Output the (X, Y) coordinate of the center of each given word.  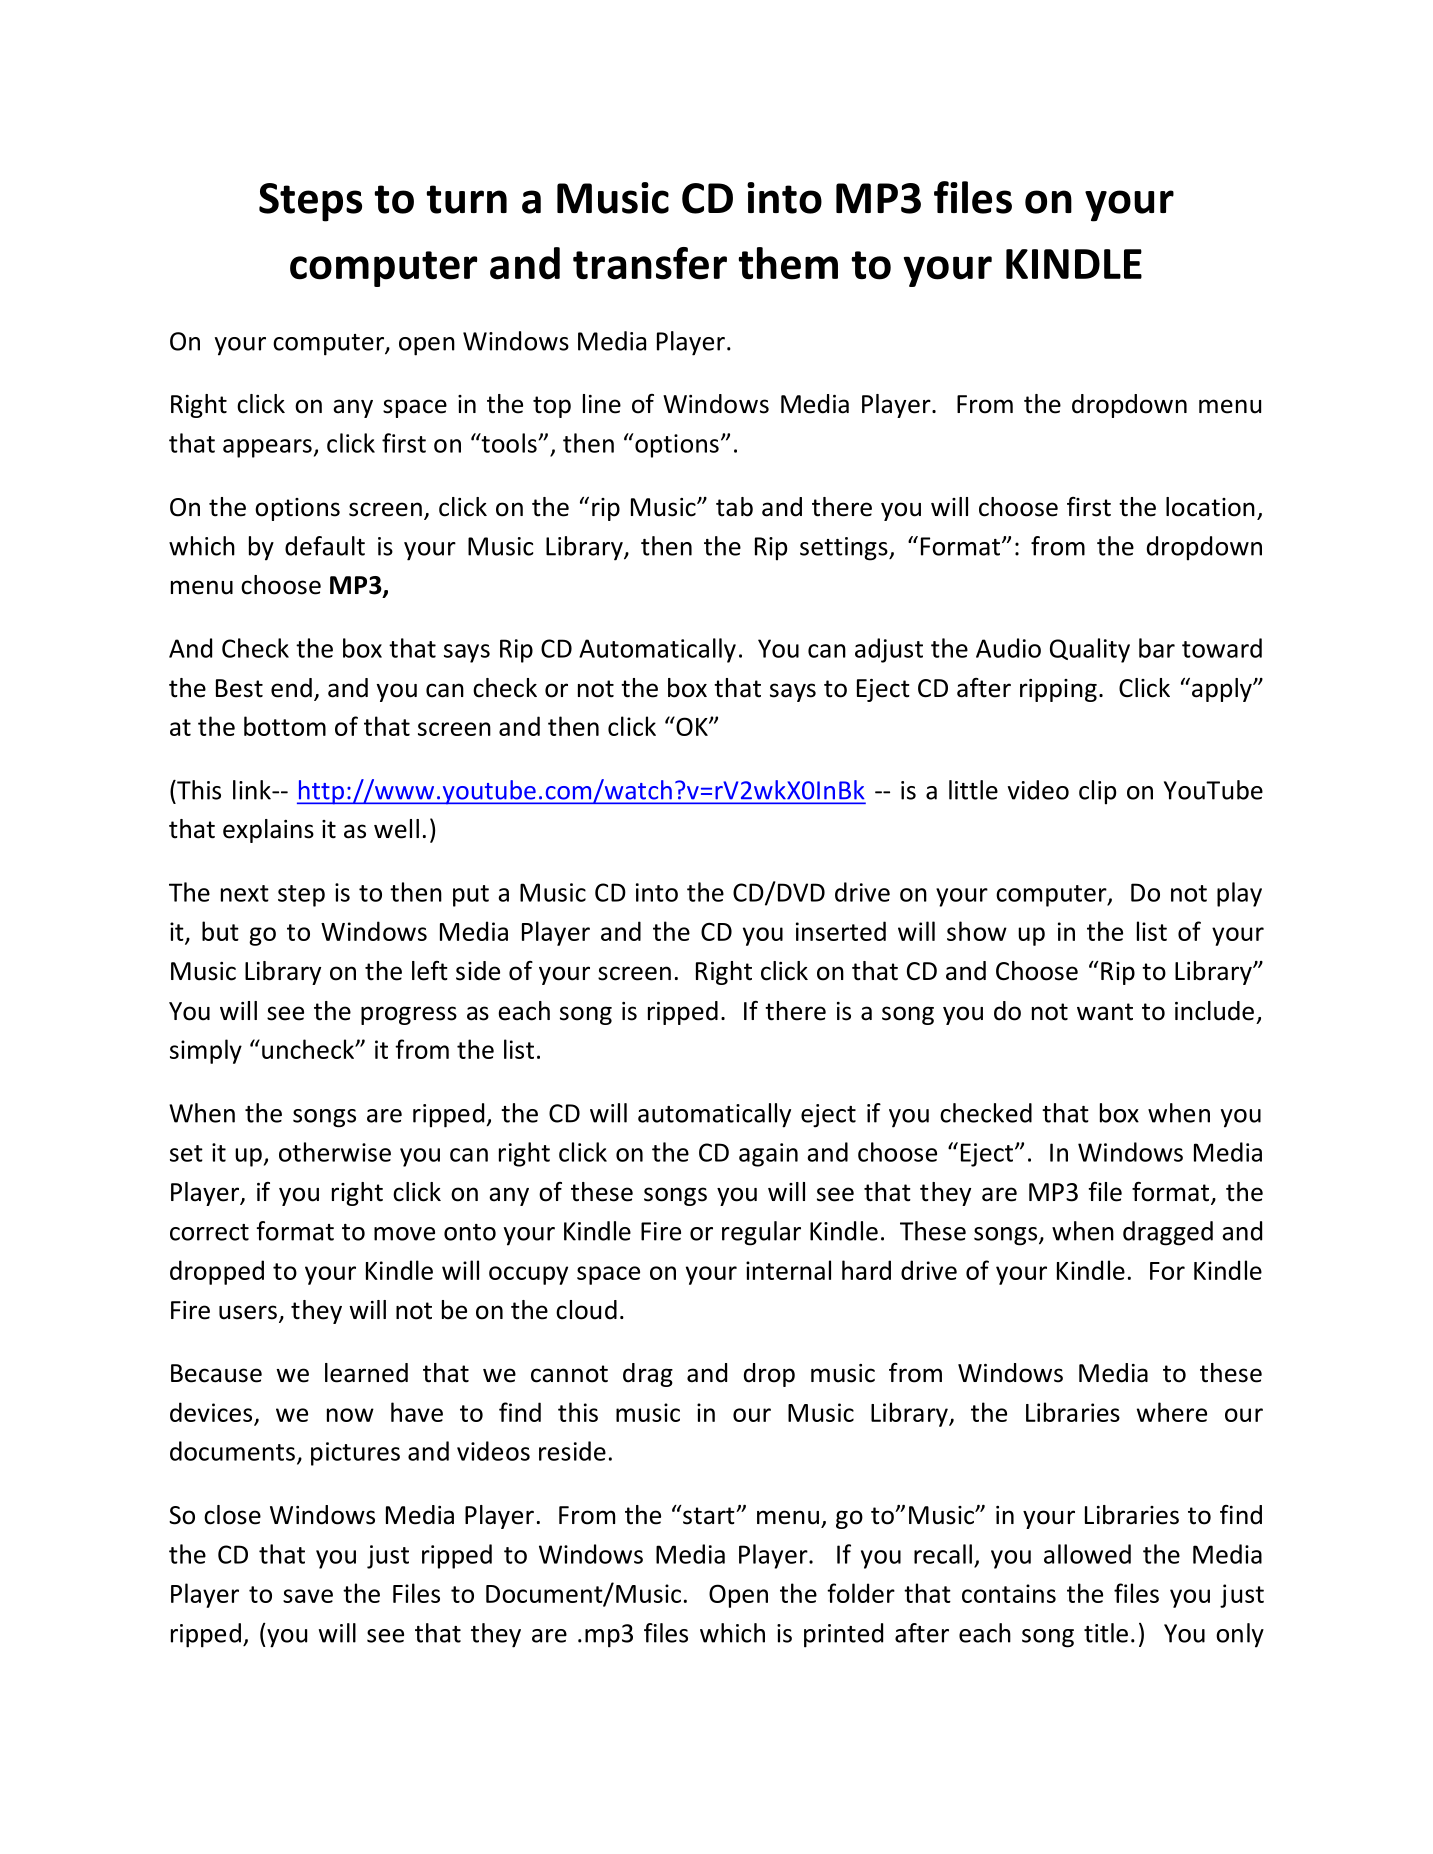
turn (466, 199)
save (308, 1596)
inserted (841, 931)
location (1210, 507)
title (1106, 1633)
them (788, 263)
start (709, 1515)
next (245, 893)
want (1105, 1012)
